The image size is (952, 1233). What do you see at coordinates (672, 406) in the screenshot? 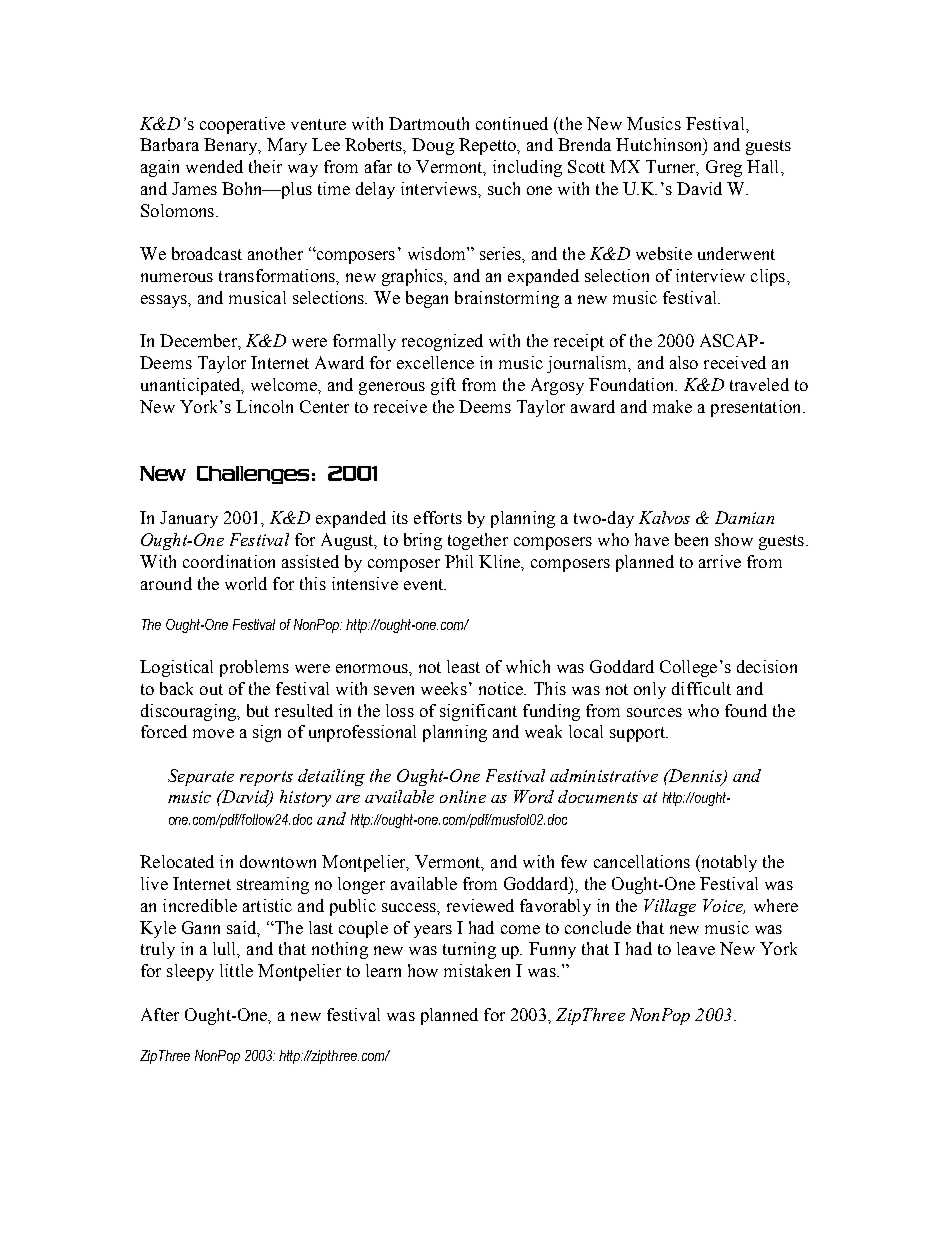
I see `make` at bounding box center [672, 406].
